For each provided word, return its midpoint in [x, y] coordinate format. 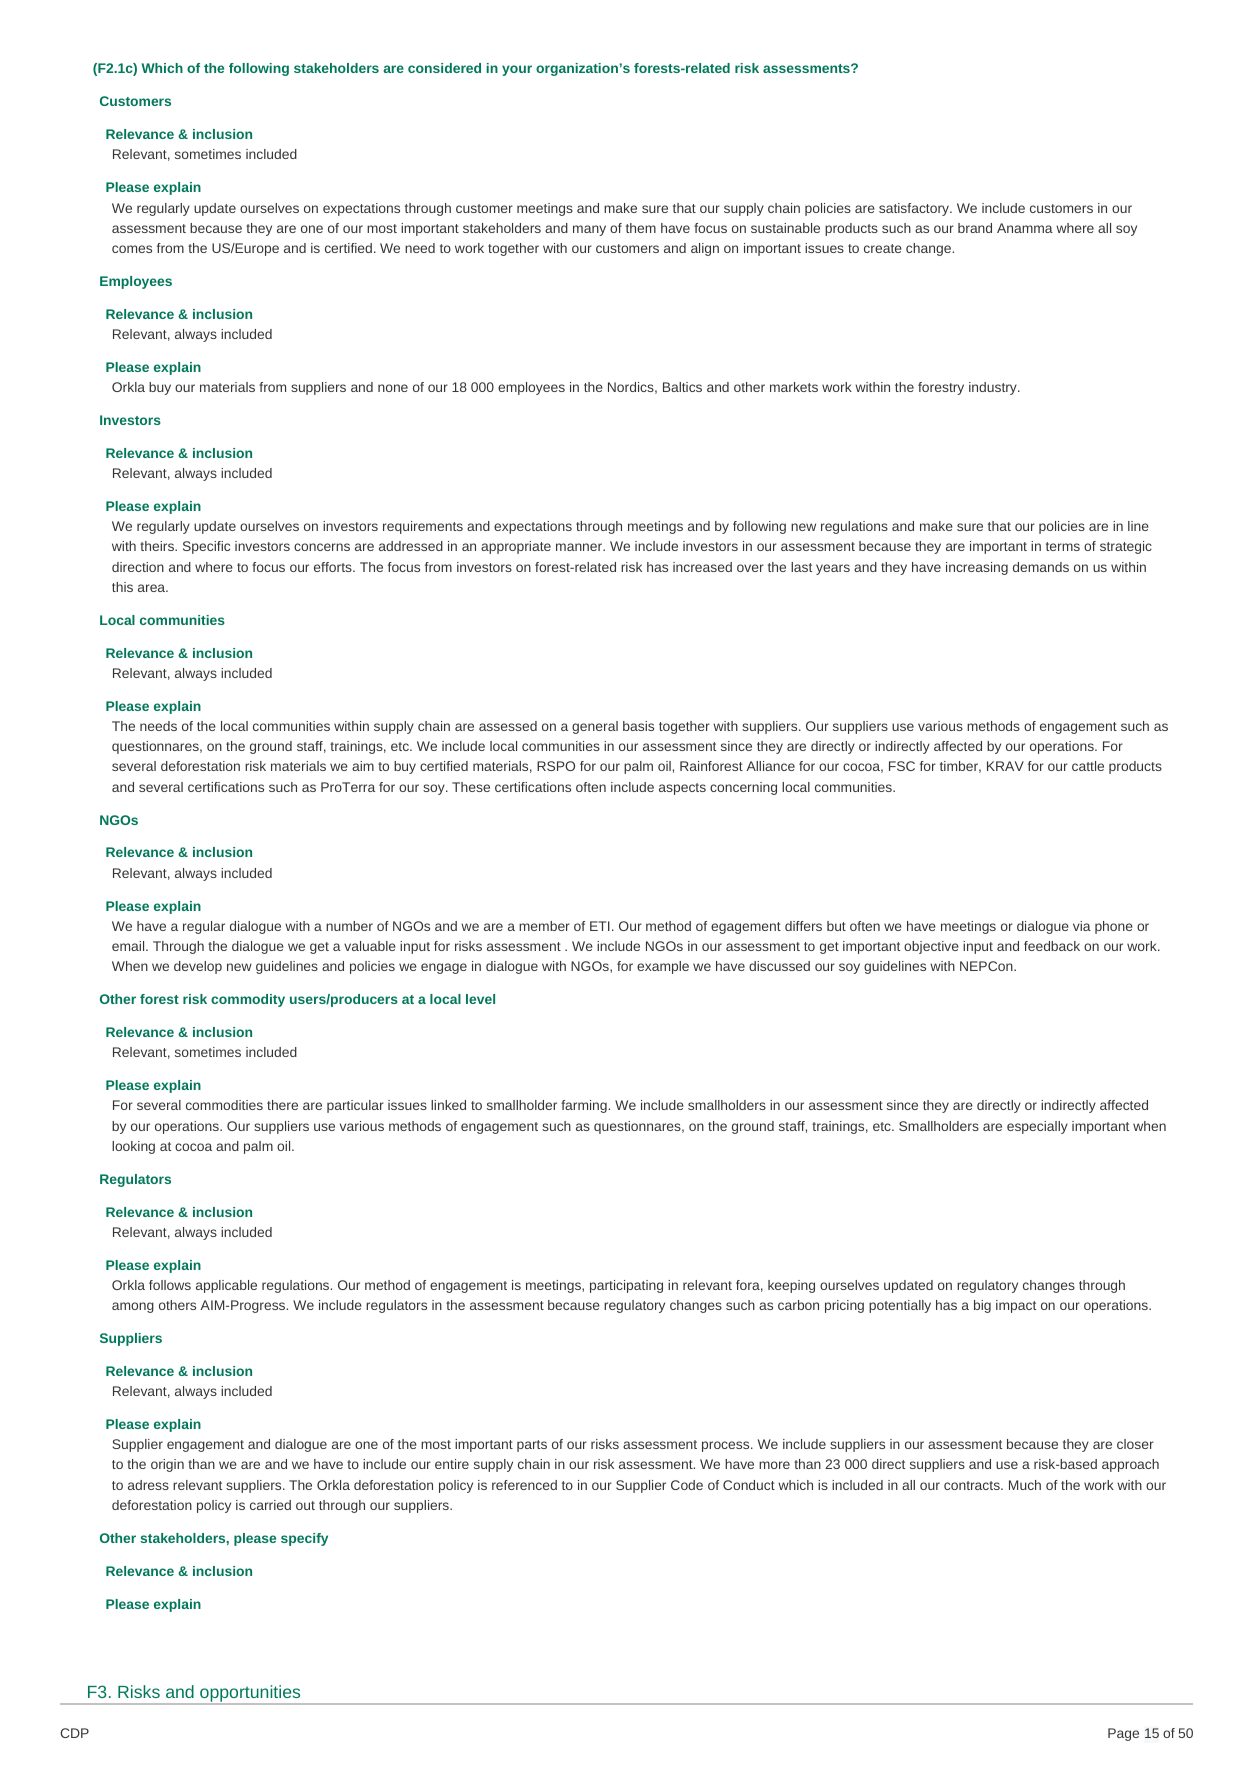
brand [975, 228]
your [517, 70]
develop [198, 967]
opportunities [250, 1695]
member [544, 926]
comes [132, 249]
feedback [1052, 946]
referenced [524, 1485]
